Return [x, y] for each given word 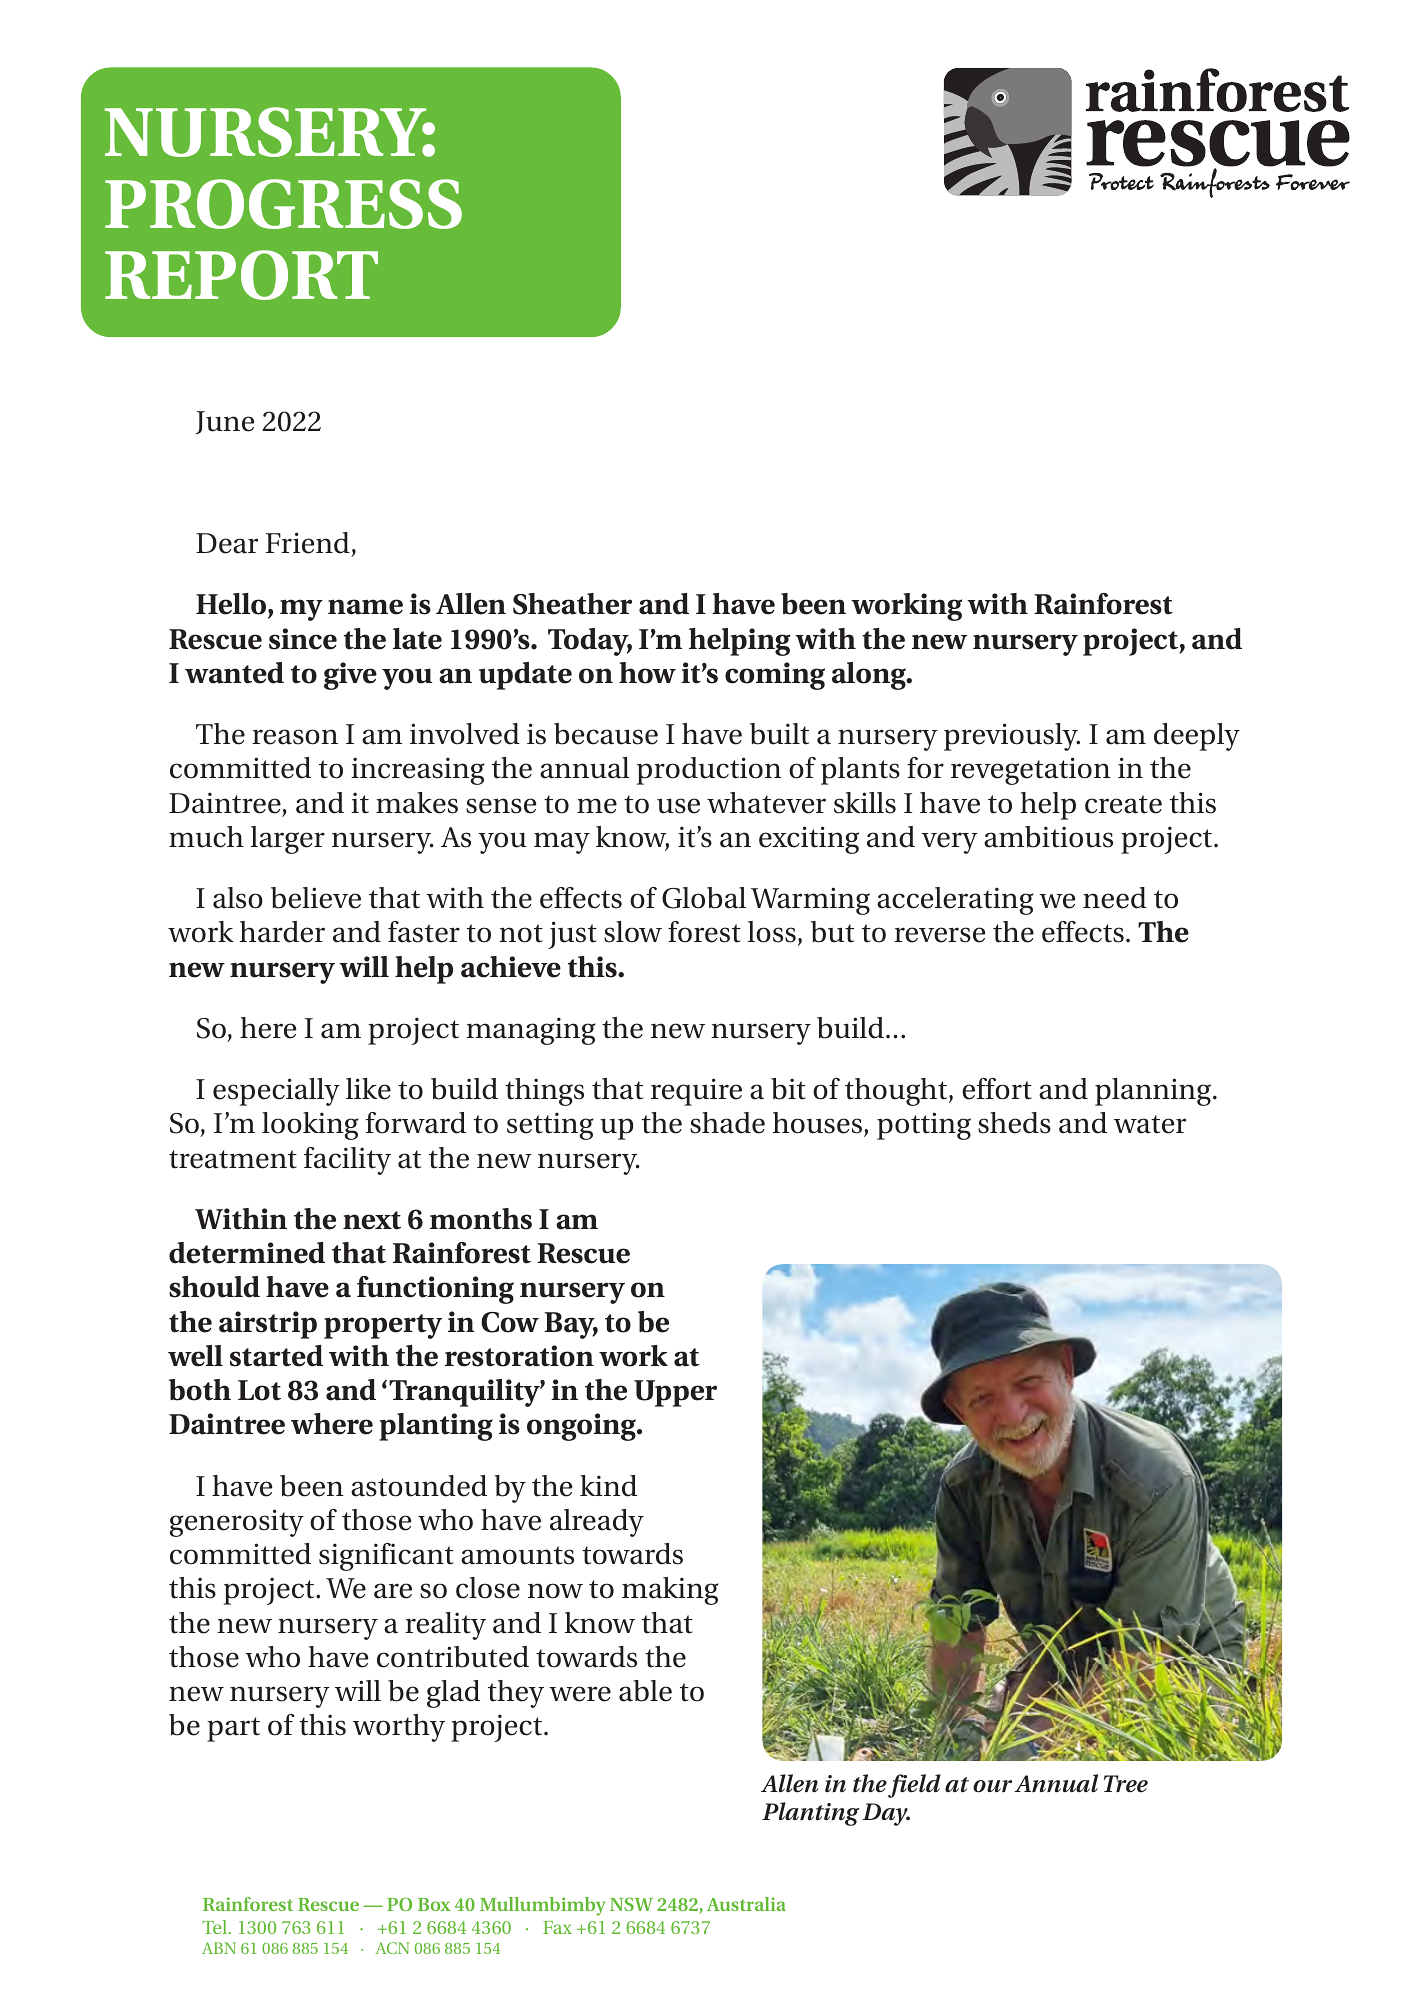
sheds [1014, 1123]
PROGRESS [283, 204]
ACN [392, 1948]
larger [288, 840]
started [276, 1356]
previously [1012, 737]
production [709, 771]
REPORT [241, 275]
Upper [675, 1393]
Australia [746, 1904]
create [1123, 804]
